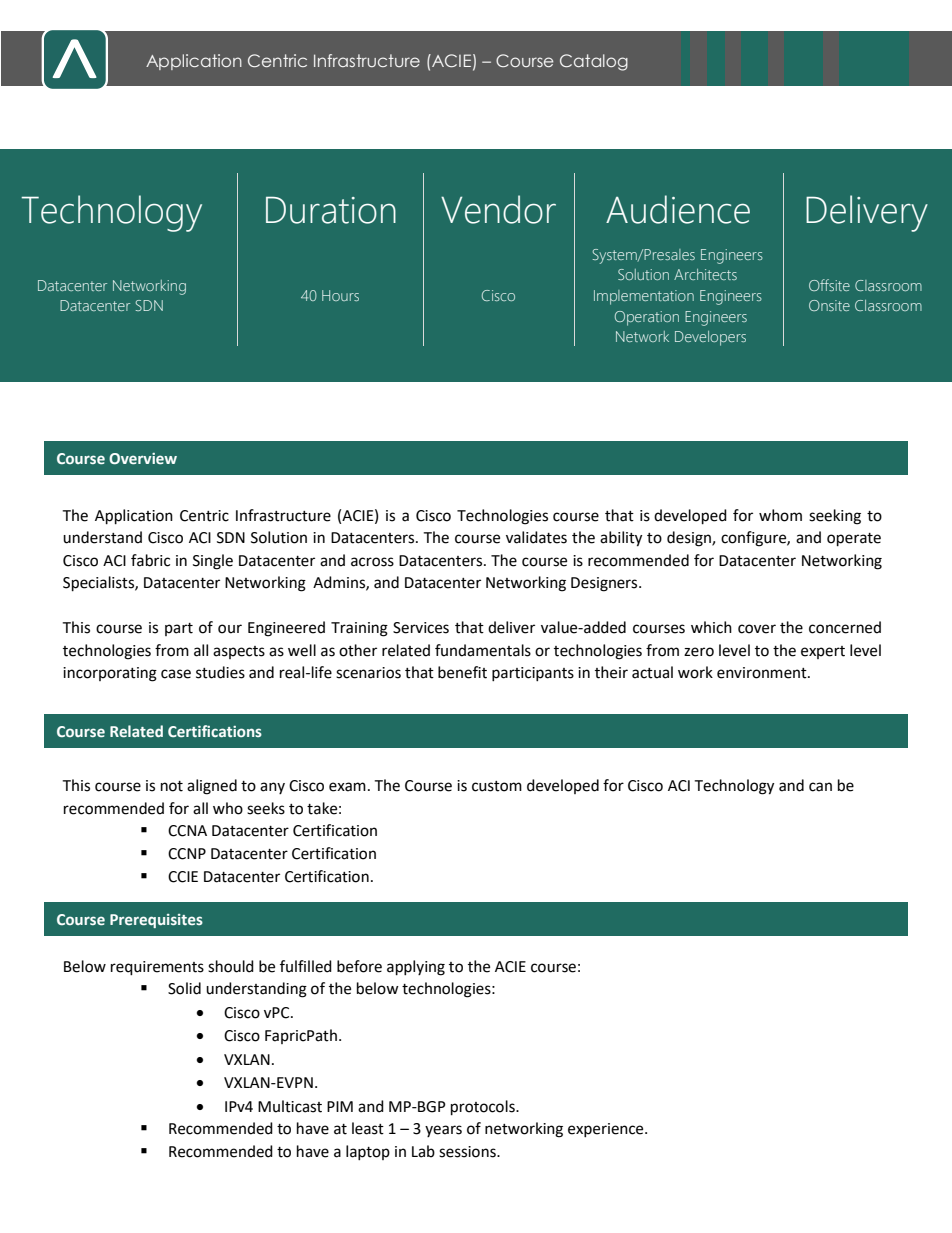  Describe the element at coordinates (678, 209) in the document. I see `Audience` at that location.
